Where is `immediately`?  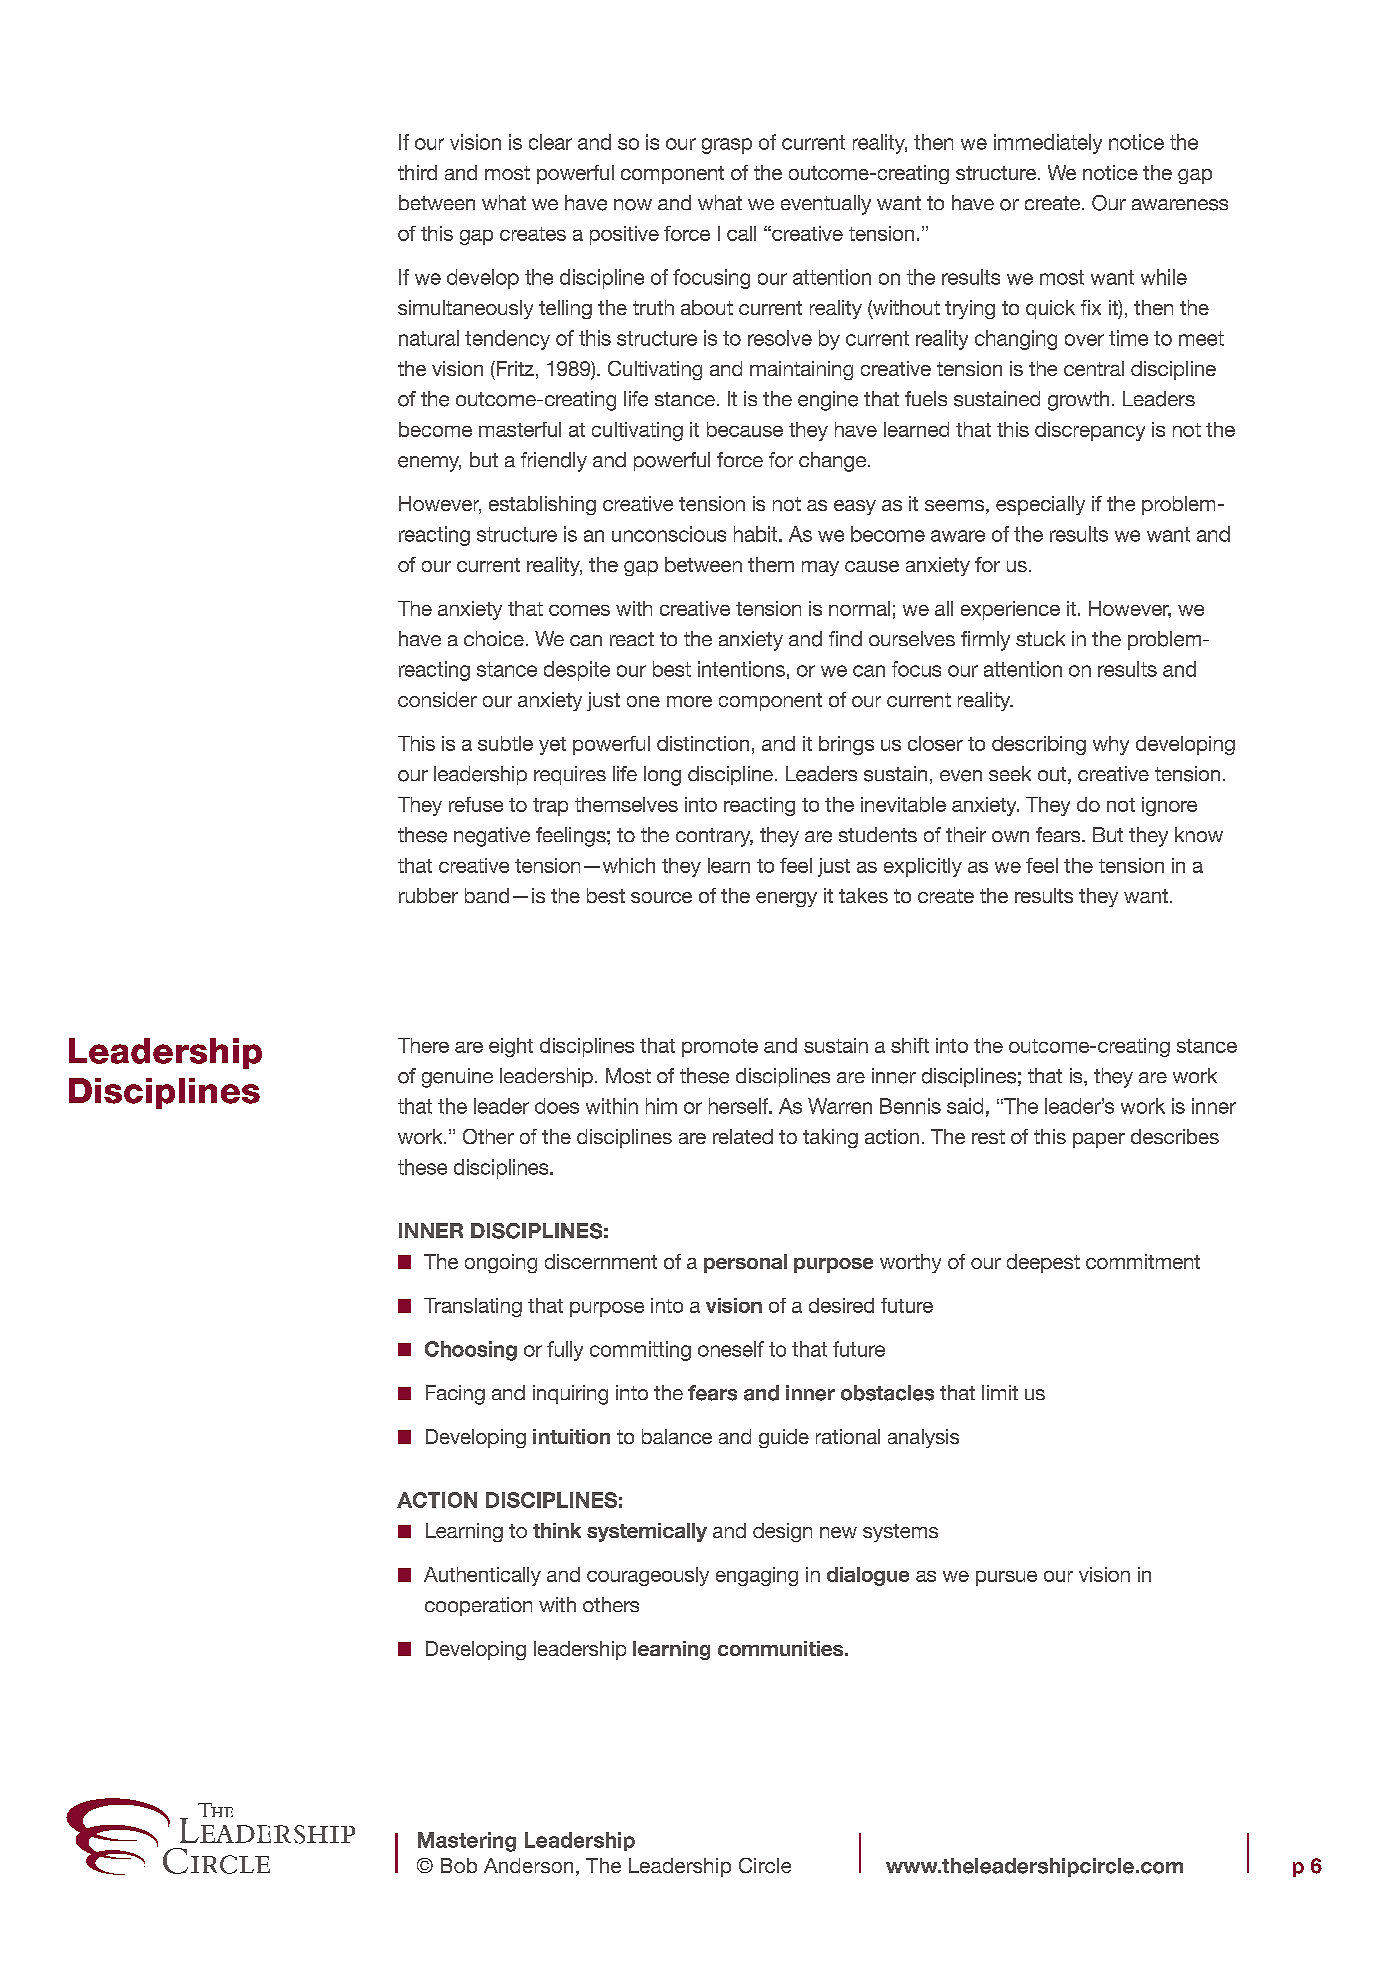 immediately is located at coordinates (1048, 144).
